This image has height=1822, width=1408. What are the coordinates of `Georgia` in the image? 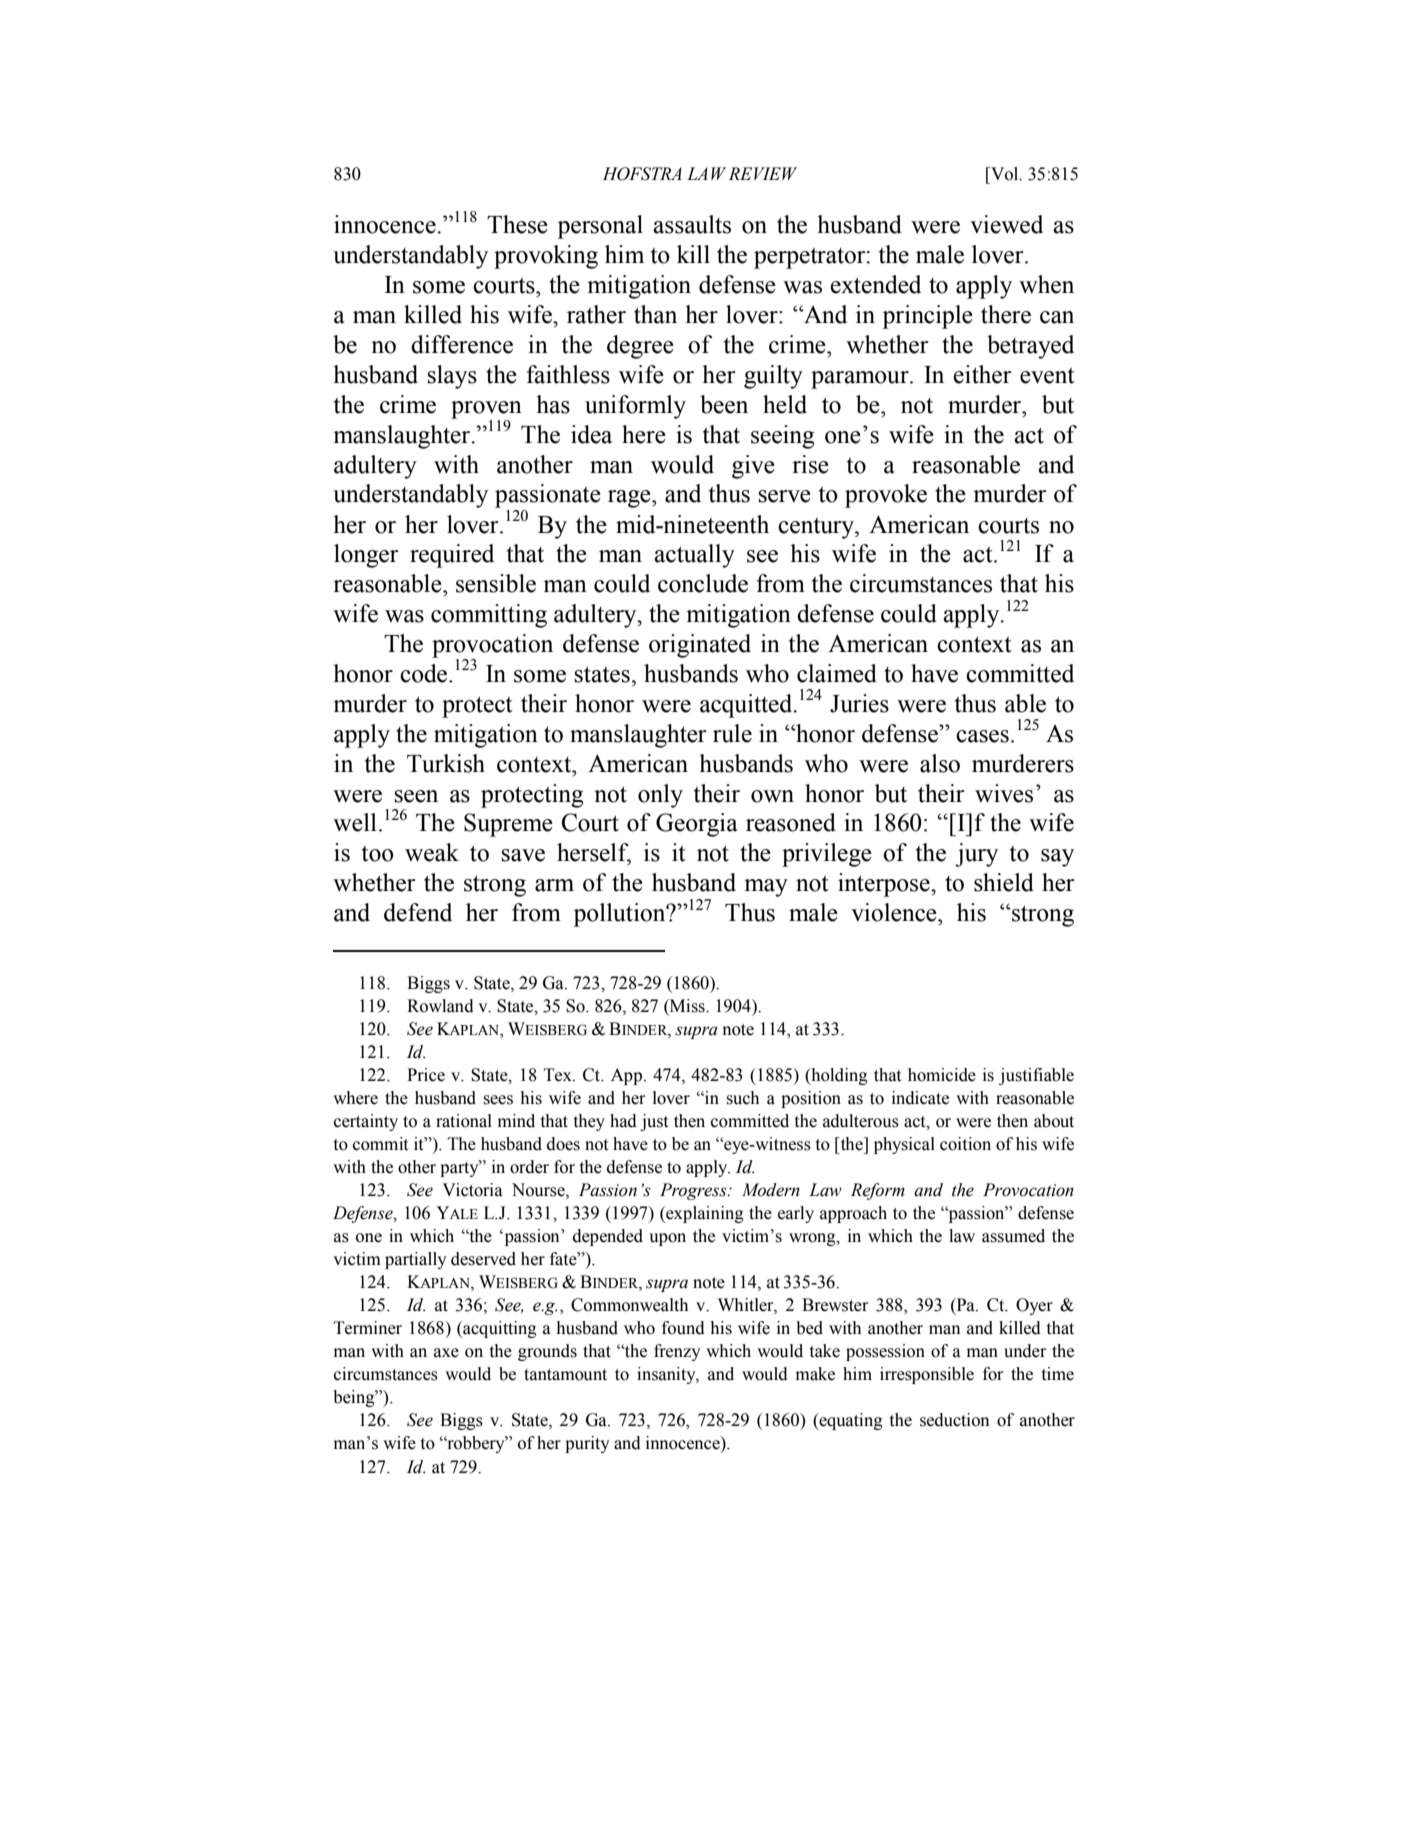 It's located at (697, 825).
